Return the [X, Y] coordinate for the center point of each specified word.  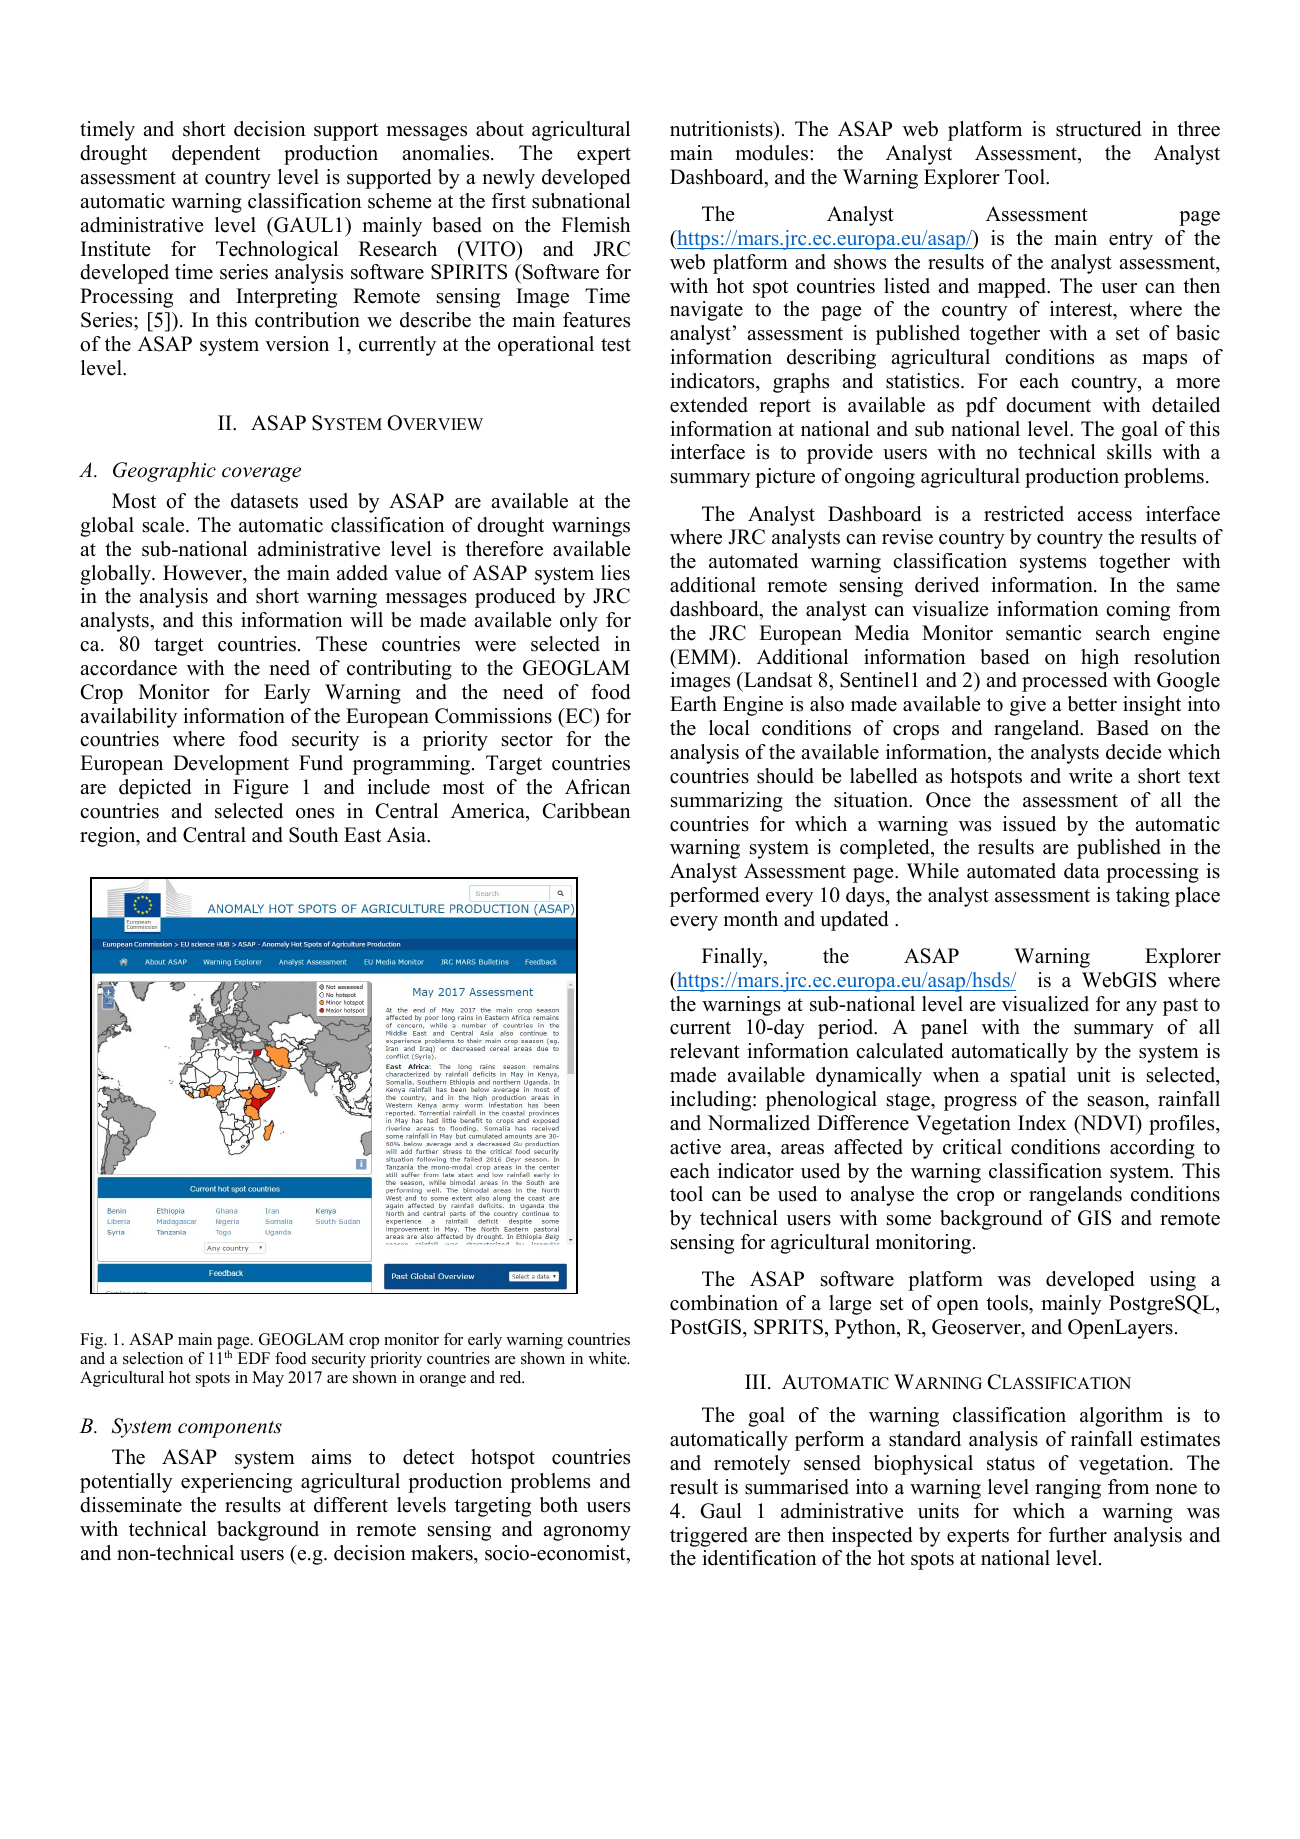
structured [1098, 129]
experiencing [236, 1483]
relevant [705, 1051]
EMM [703, 656]
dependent [216, 155]
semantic [1044, 633]
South [314, 835]
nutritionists [722, 130]
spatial [1038, 1077]
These [341, 644]
